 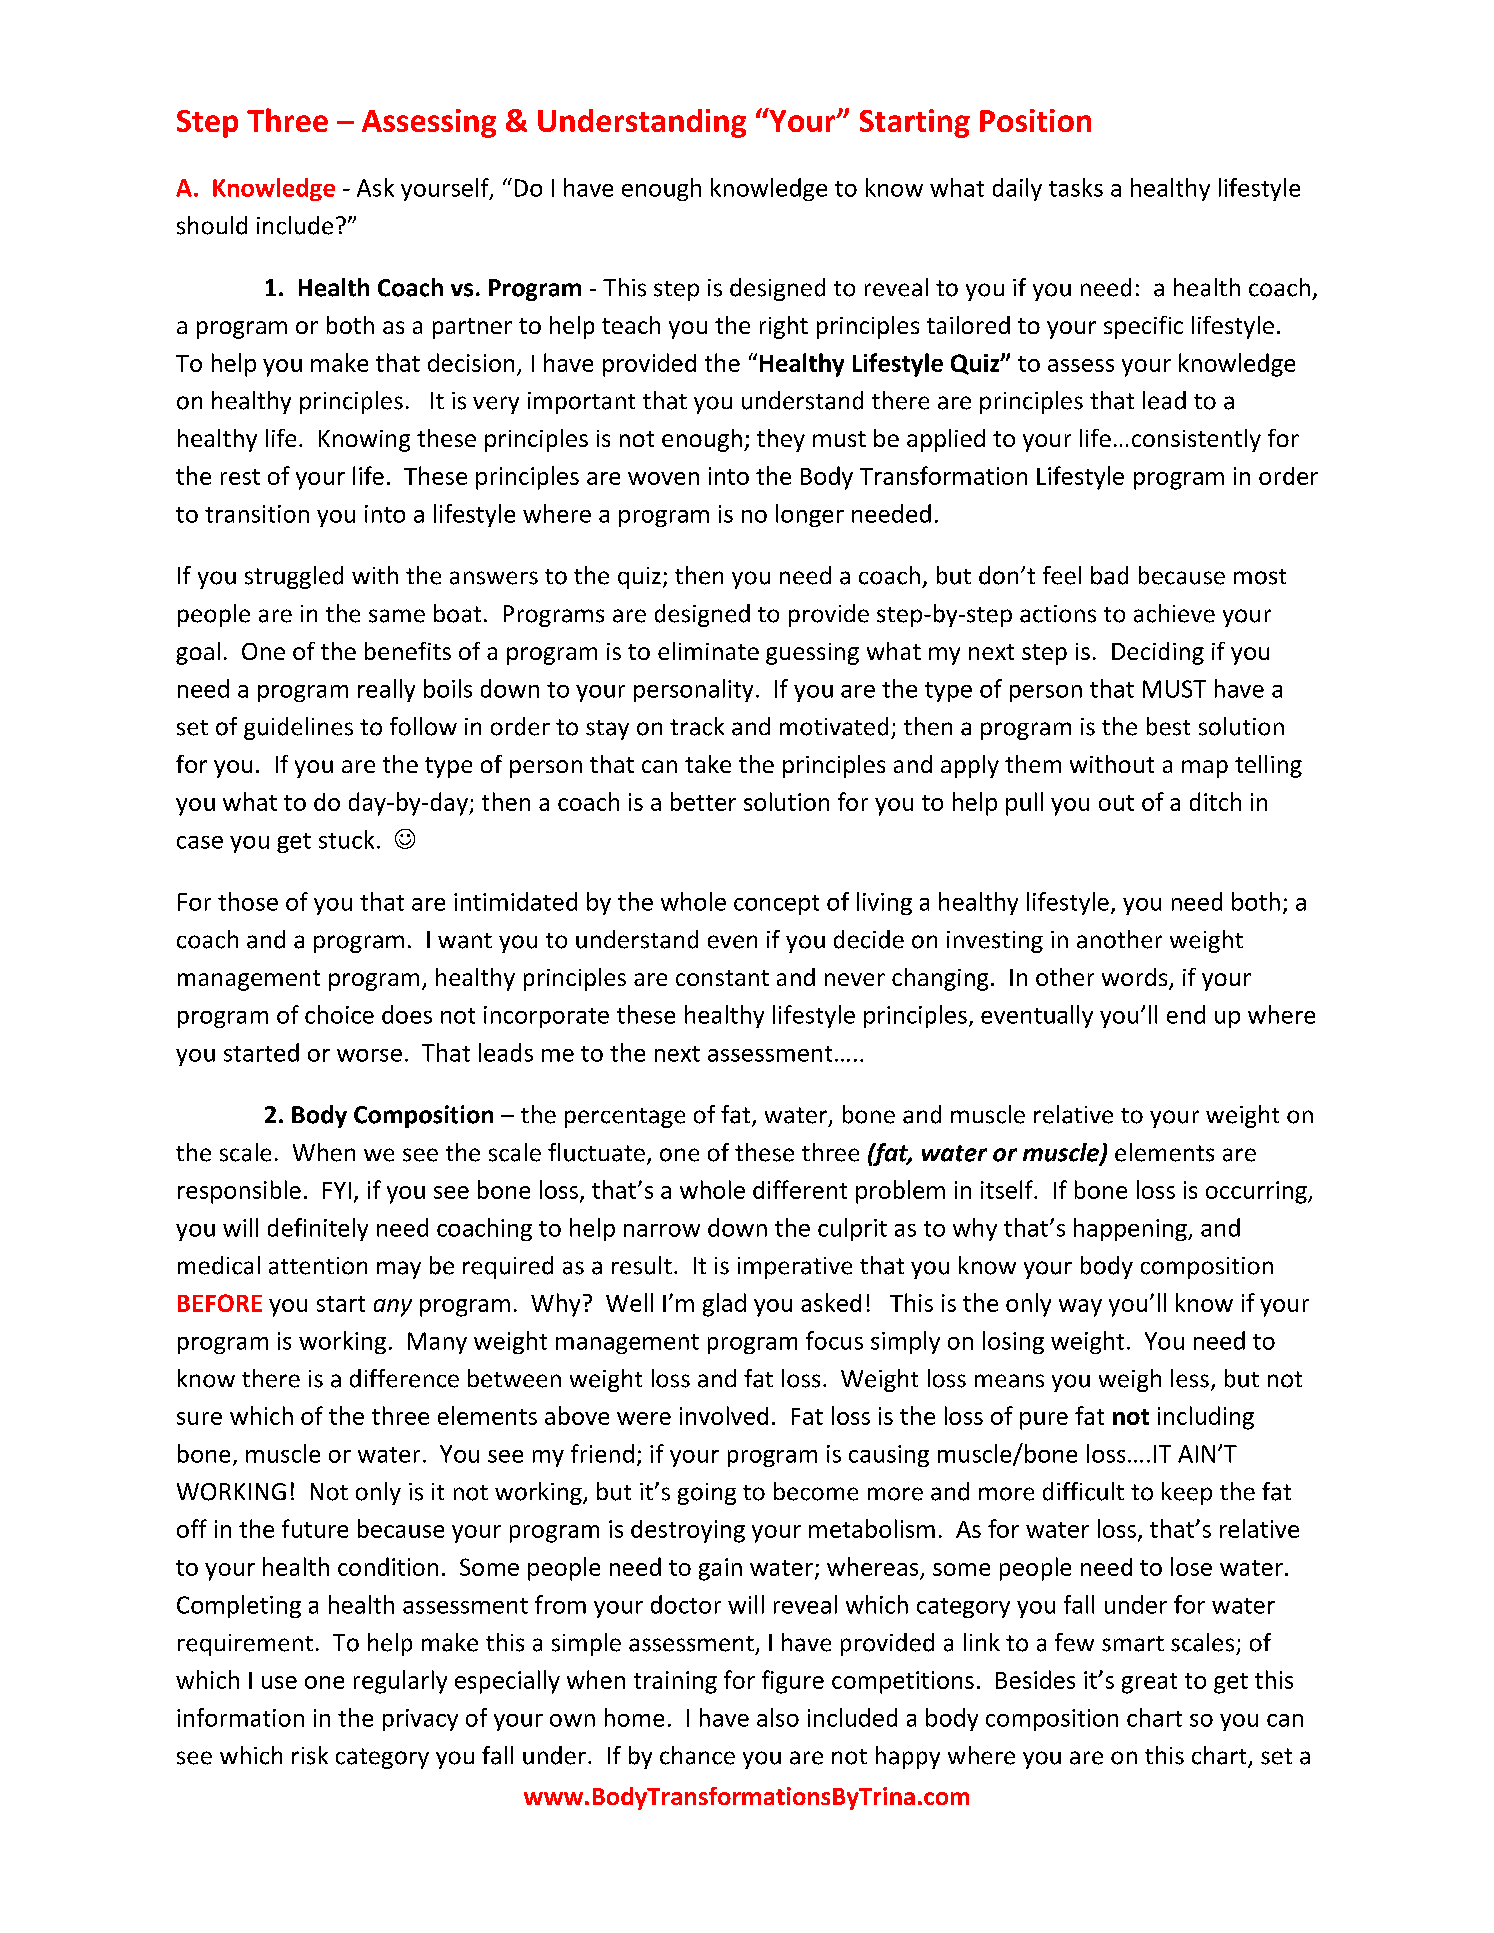 What do you see at coordinates (784, 327) in the page?
I see `right` at bounding box center [784, 327].
